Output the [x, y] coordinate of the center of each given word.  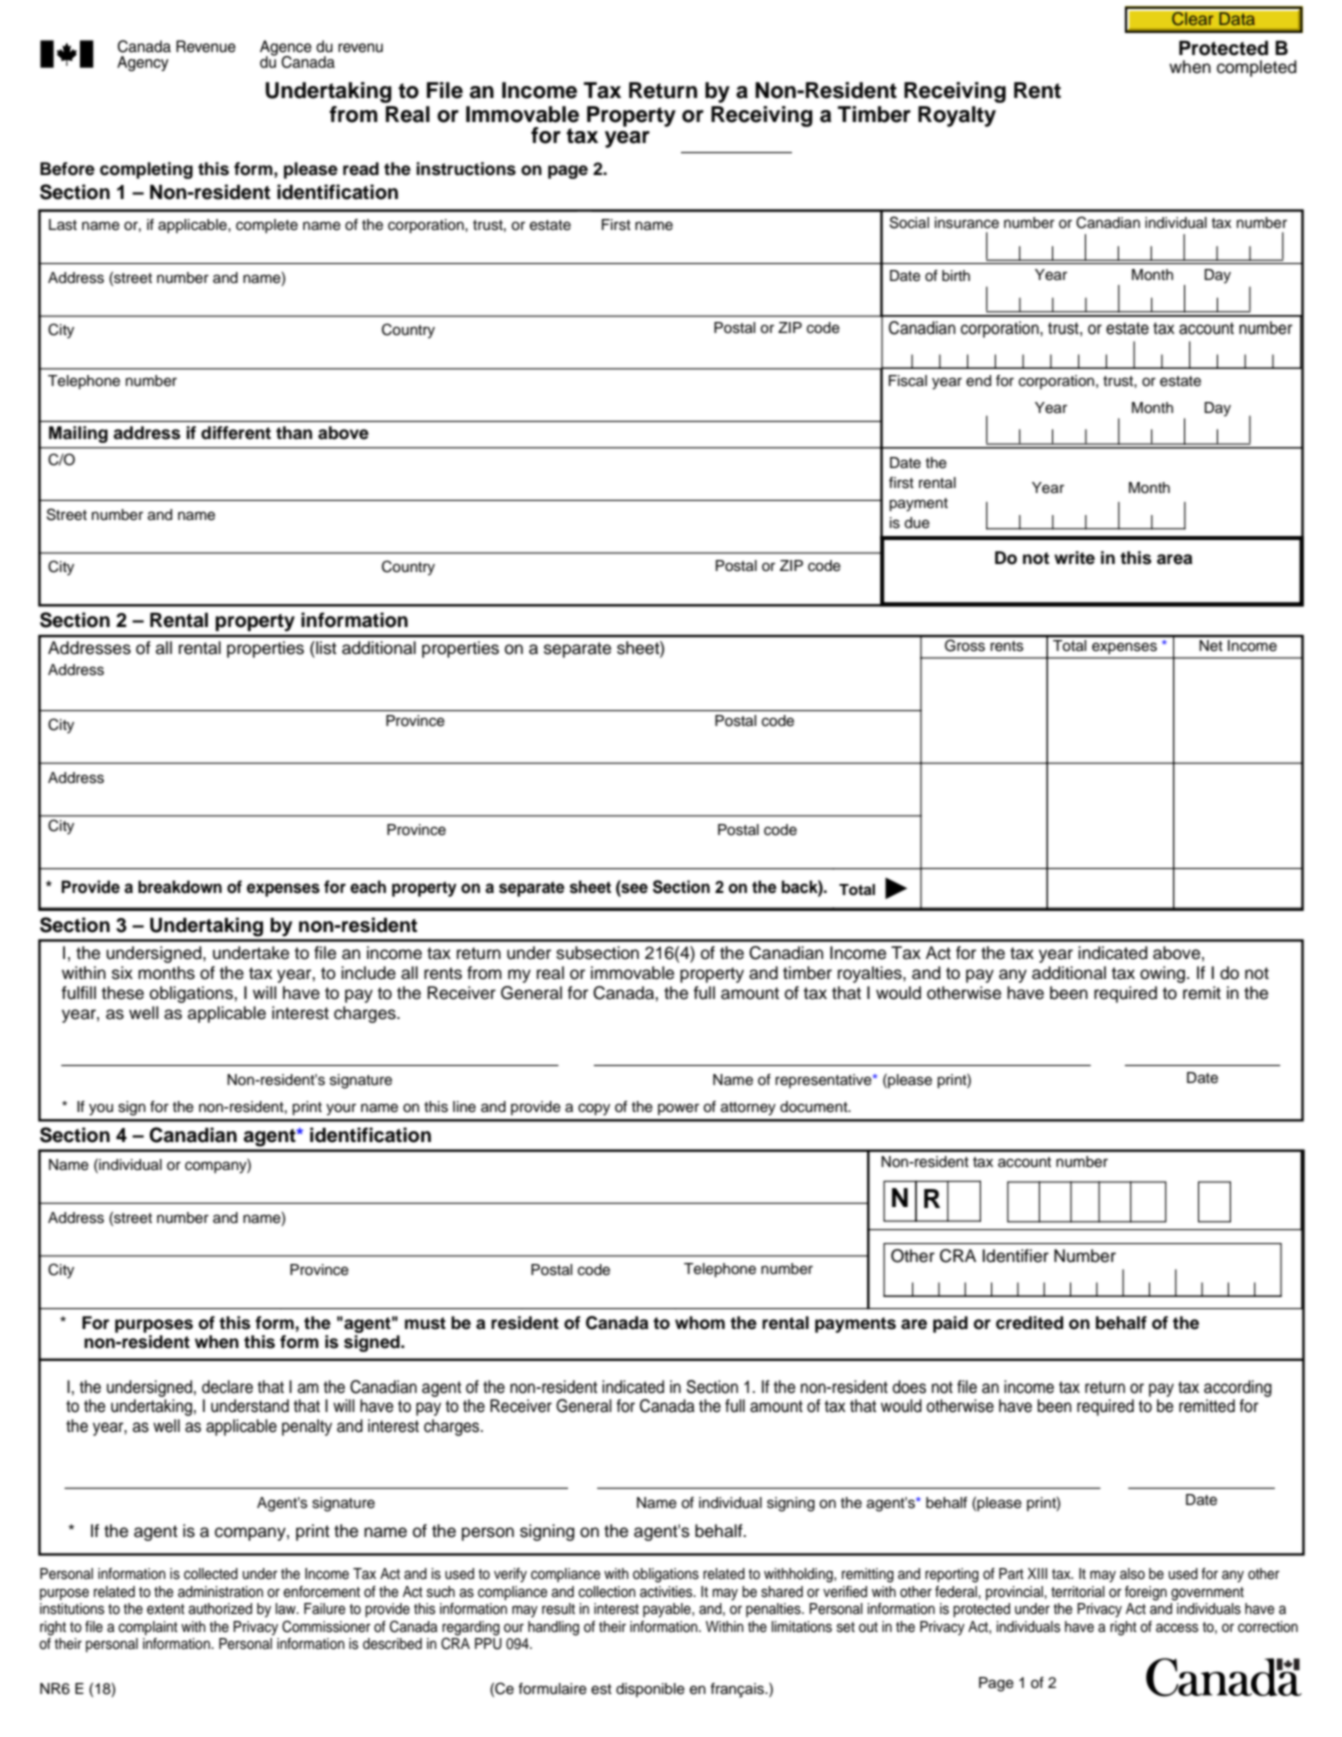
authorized [220, 1609]
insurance [967, 223]
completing [146, 170]
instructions [466, 169]
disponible [650, 1690]
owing [1162, 974]
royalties [871, 974]
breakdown [180, 887]
